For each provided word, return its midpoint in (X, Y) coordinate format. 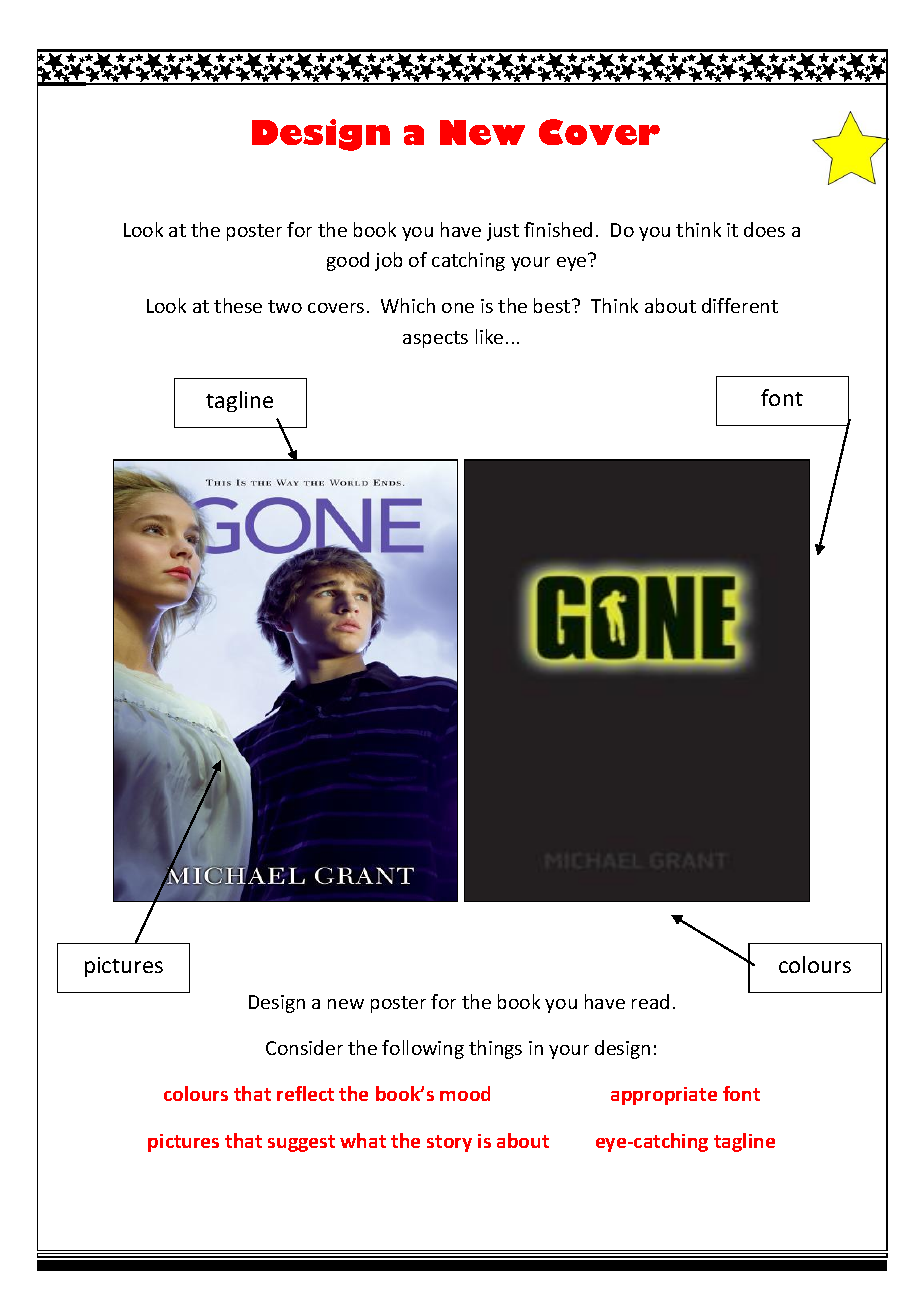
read (650, 1001)
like (489, 336)
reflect (305, 1093)
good (348, 261)
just (503, 232)
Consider (304, 1047)
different (740, 305)
